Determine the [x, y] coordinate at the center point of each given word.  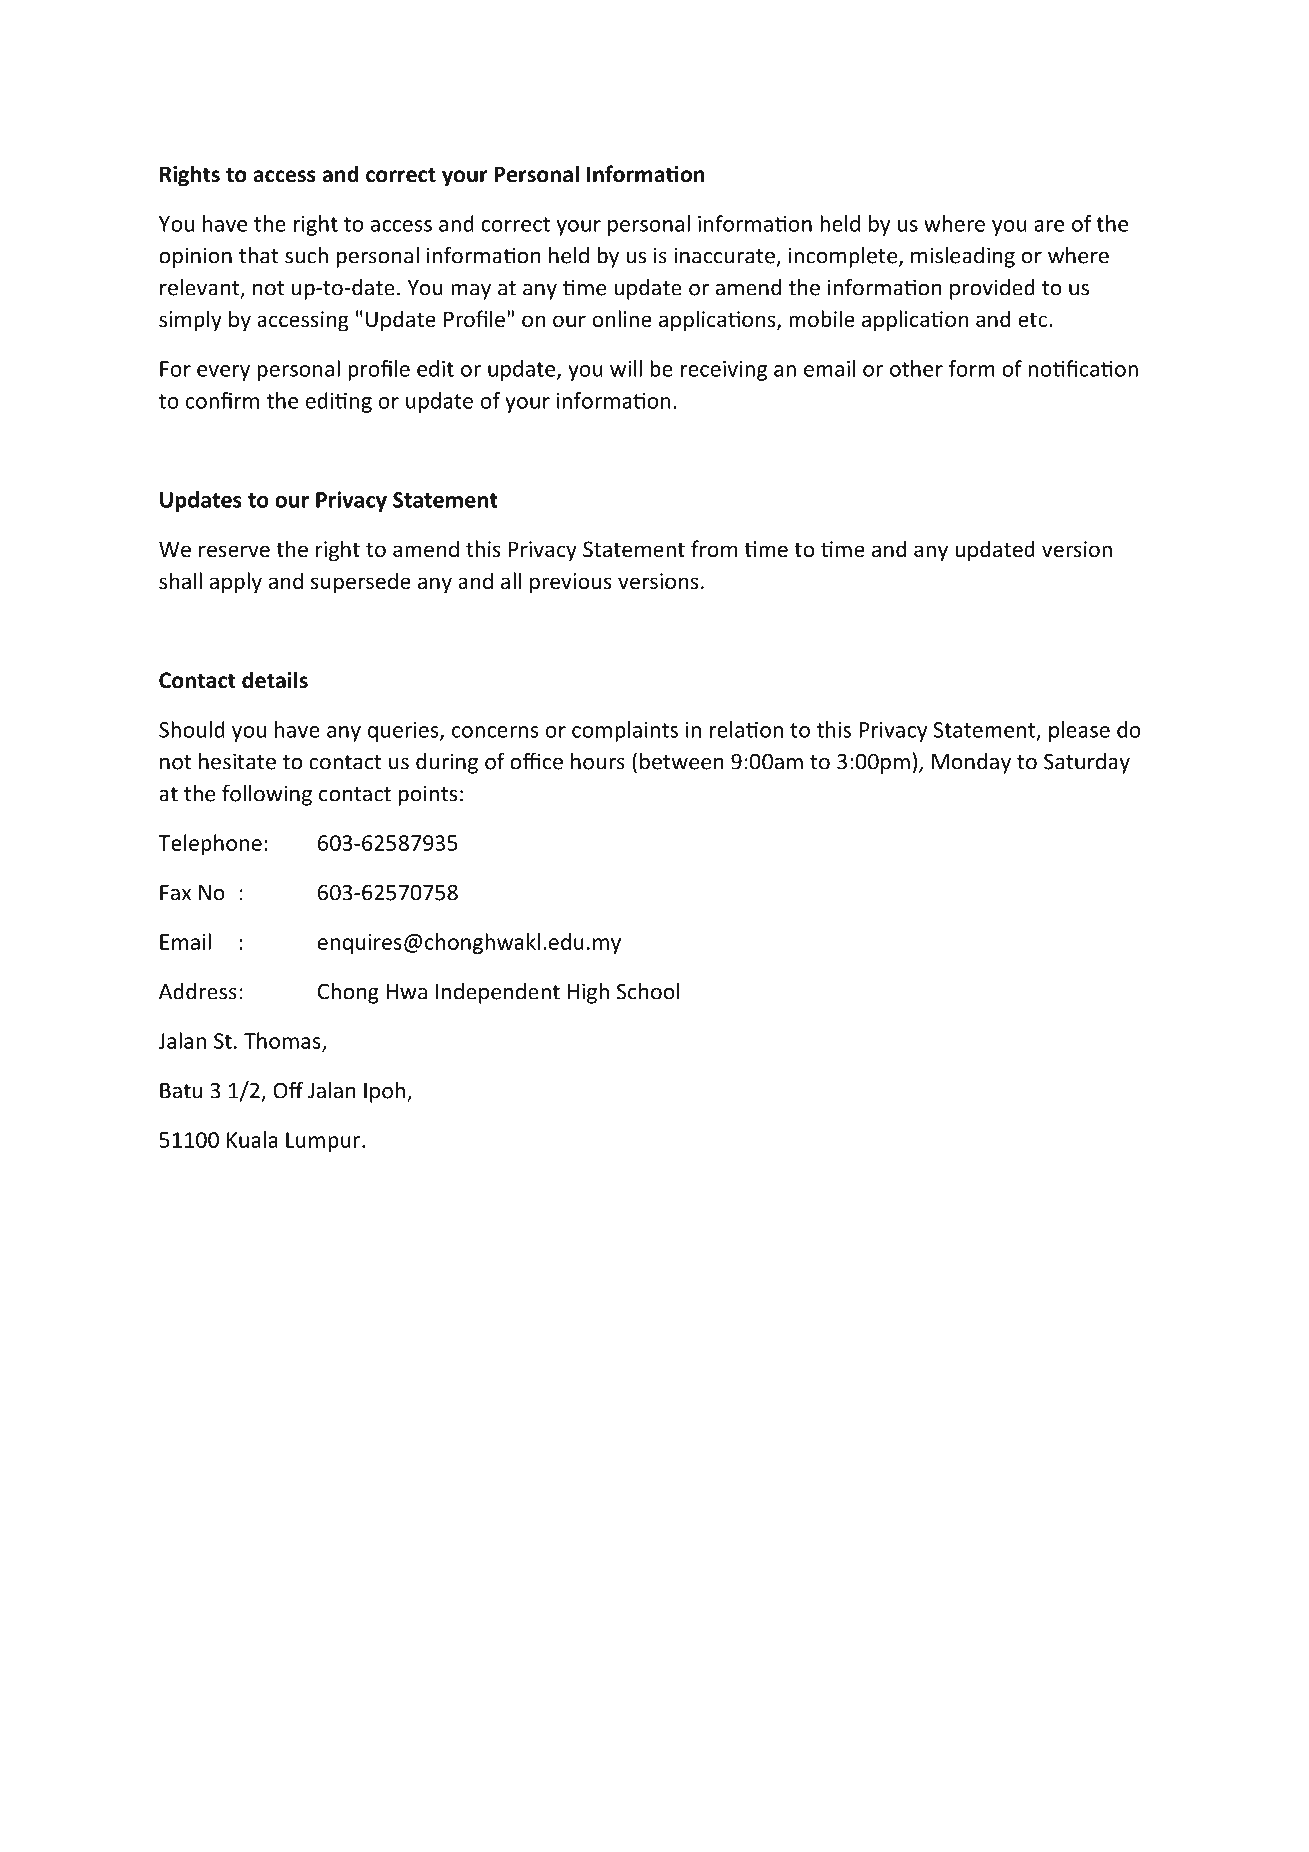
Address [198, 991]
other [916, 368]
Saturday [1087, 763]
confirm [222, 400]
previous [571, 583]
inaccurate [724, 255]
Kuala [252, 1139]
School [648, 991]
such [306, 255]
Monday [971, 763]
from [714, 548]
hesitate [237, 761]
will [626, 368]
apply [236, 583]
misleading [963, 257]
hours [598, 761]
